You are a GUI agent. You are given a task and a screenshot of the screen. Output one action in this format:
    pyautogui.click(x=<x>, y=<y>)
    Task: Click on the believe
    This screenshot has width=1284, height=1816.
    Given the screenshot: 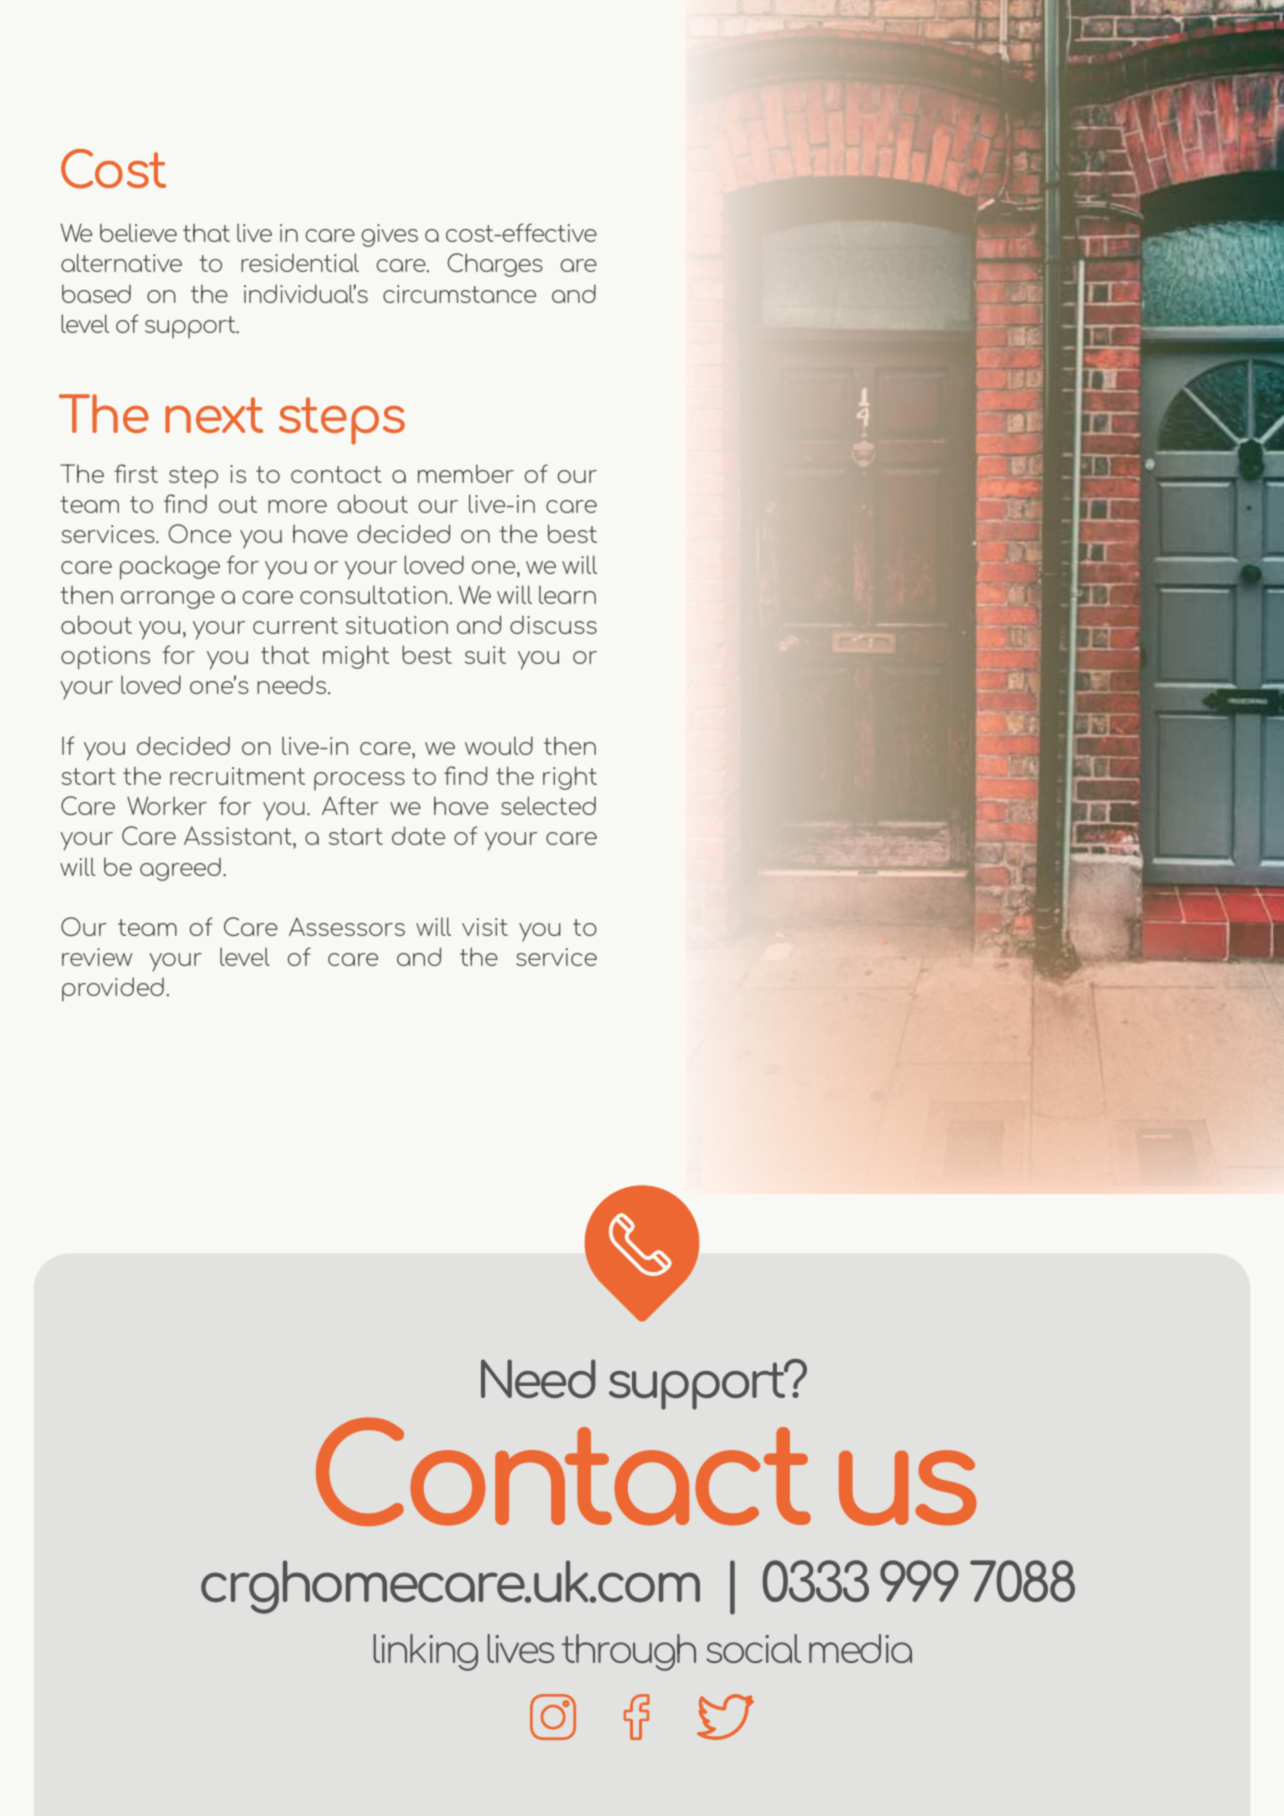 What is the action you would take?
    pyautogui.click(x=138, y=232)
